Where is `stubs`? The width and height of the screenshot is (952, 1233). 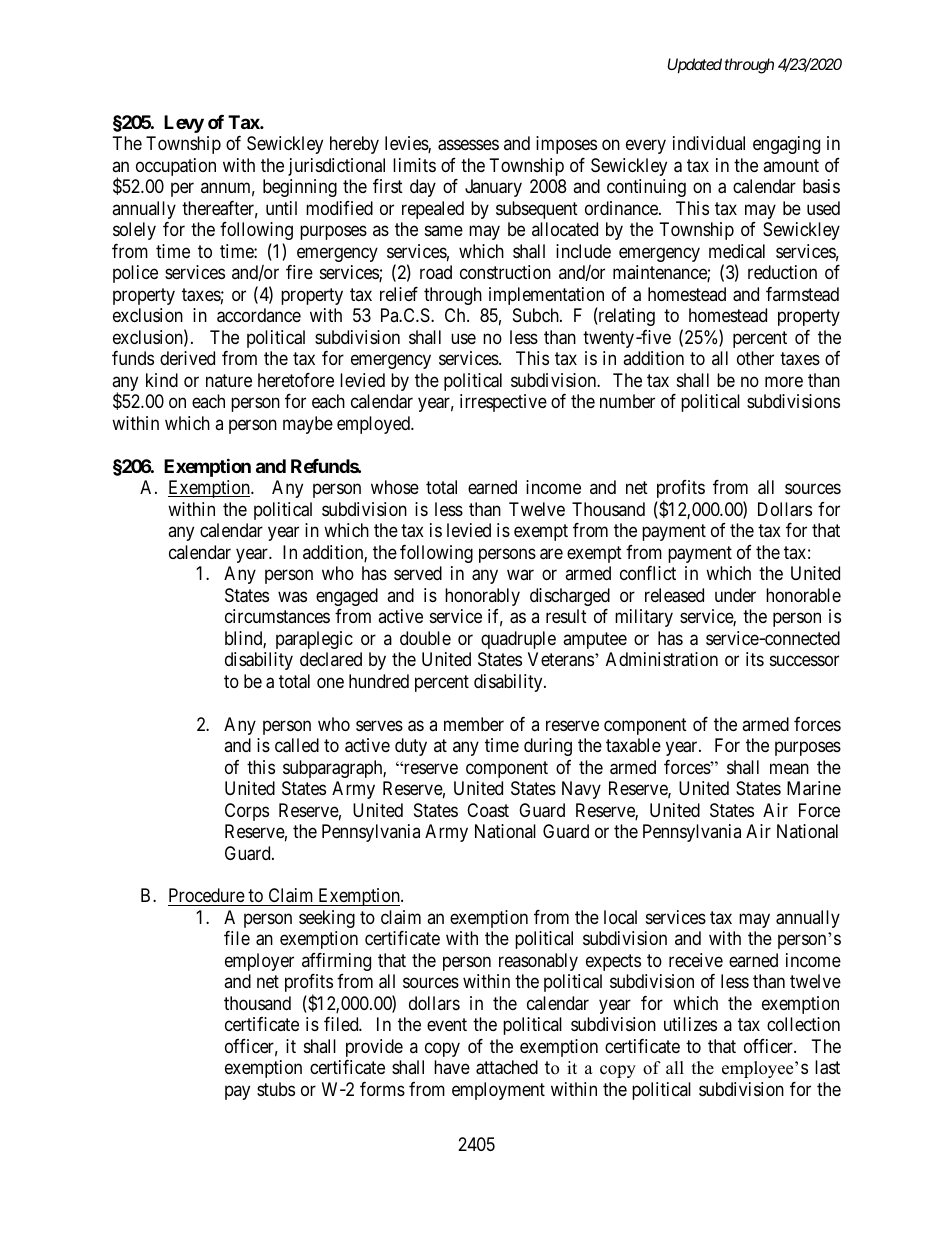 stubs is located at coordinates (276, 1089).
